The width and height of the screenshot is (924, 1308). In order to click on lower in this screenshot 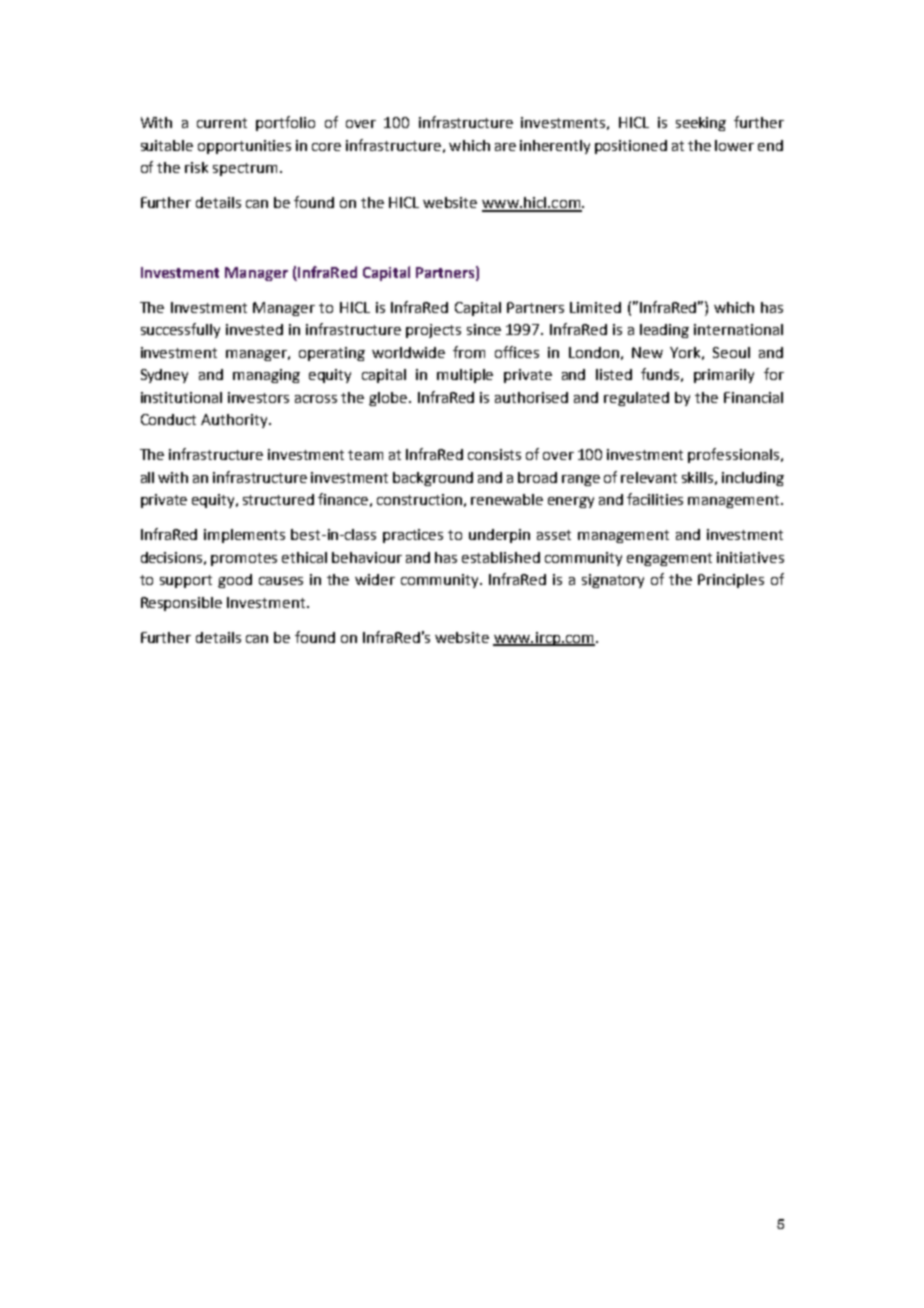, I will do `click(734, 145)`.
